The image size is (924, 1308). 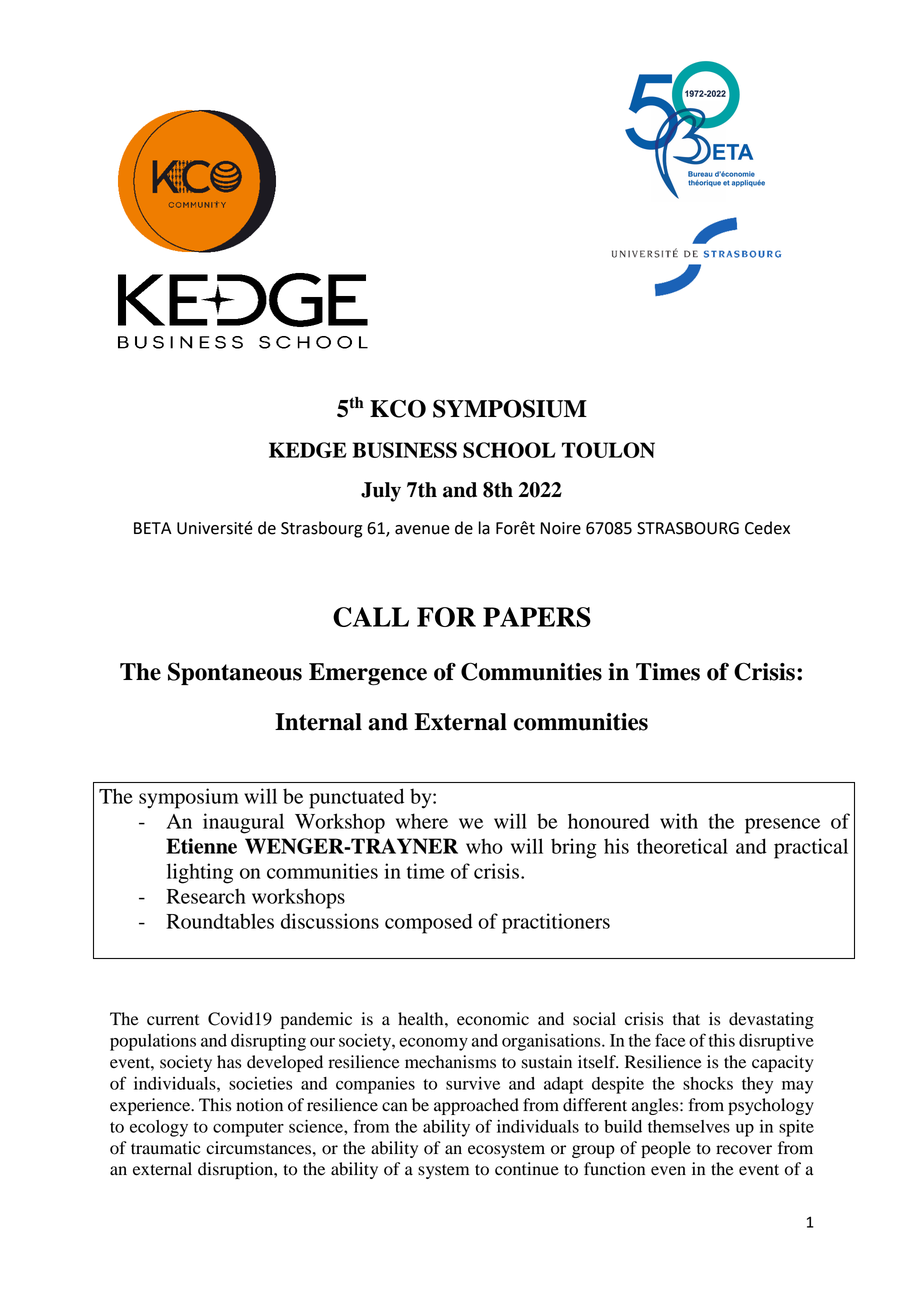 What do you see at coordinates (608, 450) in the image?
I see `TOULON` at bounding box center [608, 450].
